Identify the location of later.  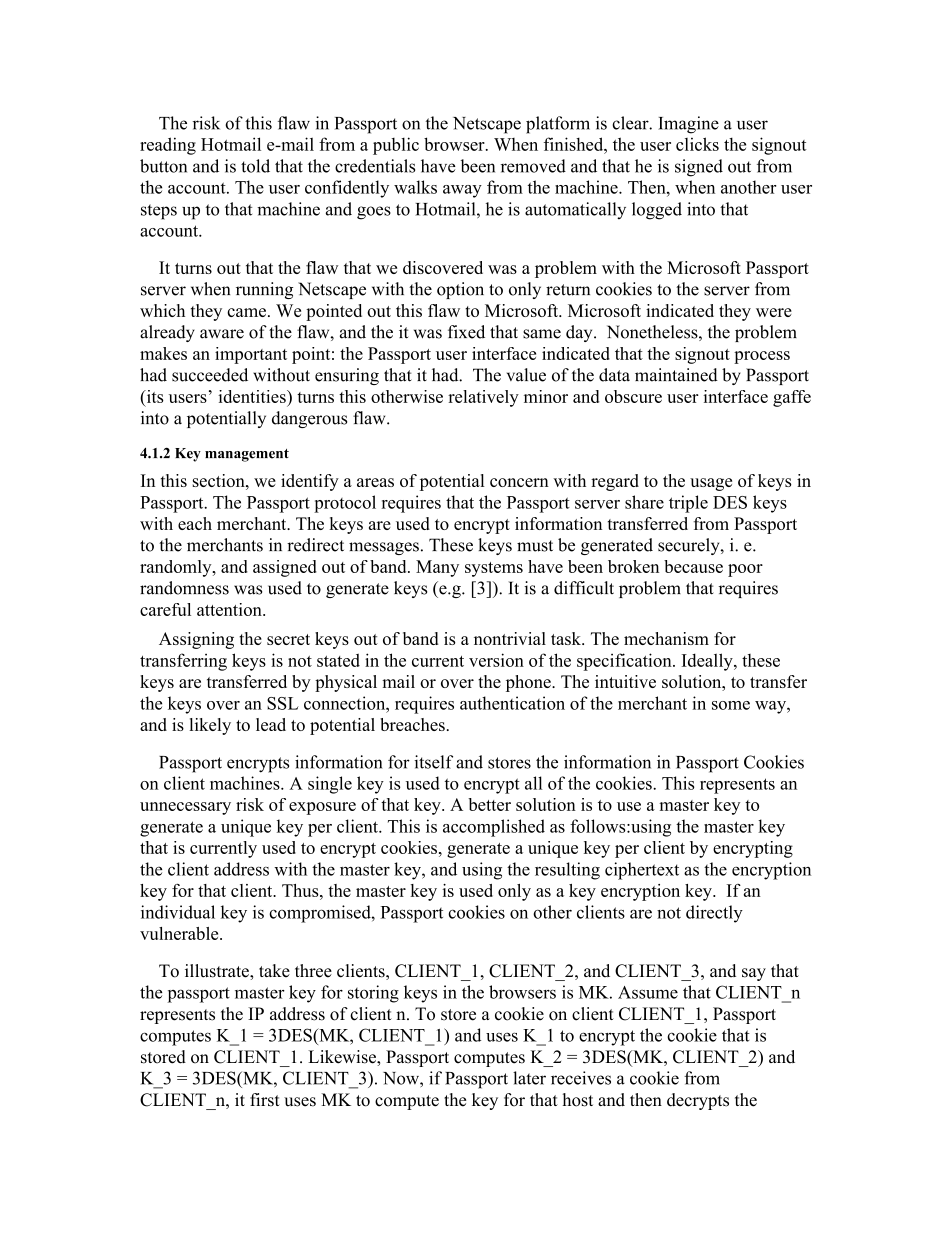
(529, 1078).
